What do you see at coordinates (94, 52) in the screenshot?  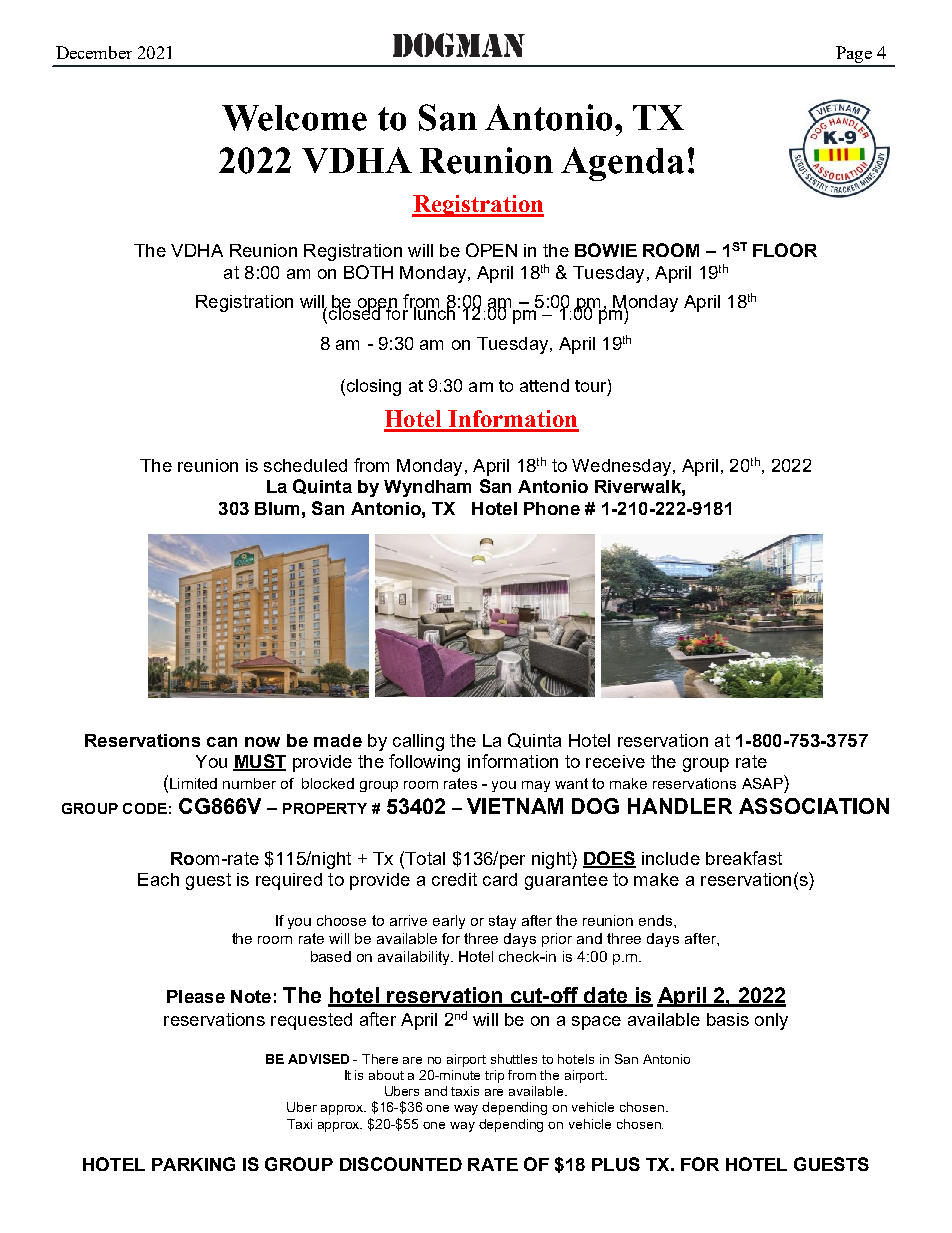 I see `December` at bounding box center [94, 52].
